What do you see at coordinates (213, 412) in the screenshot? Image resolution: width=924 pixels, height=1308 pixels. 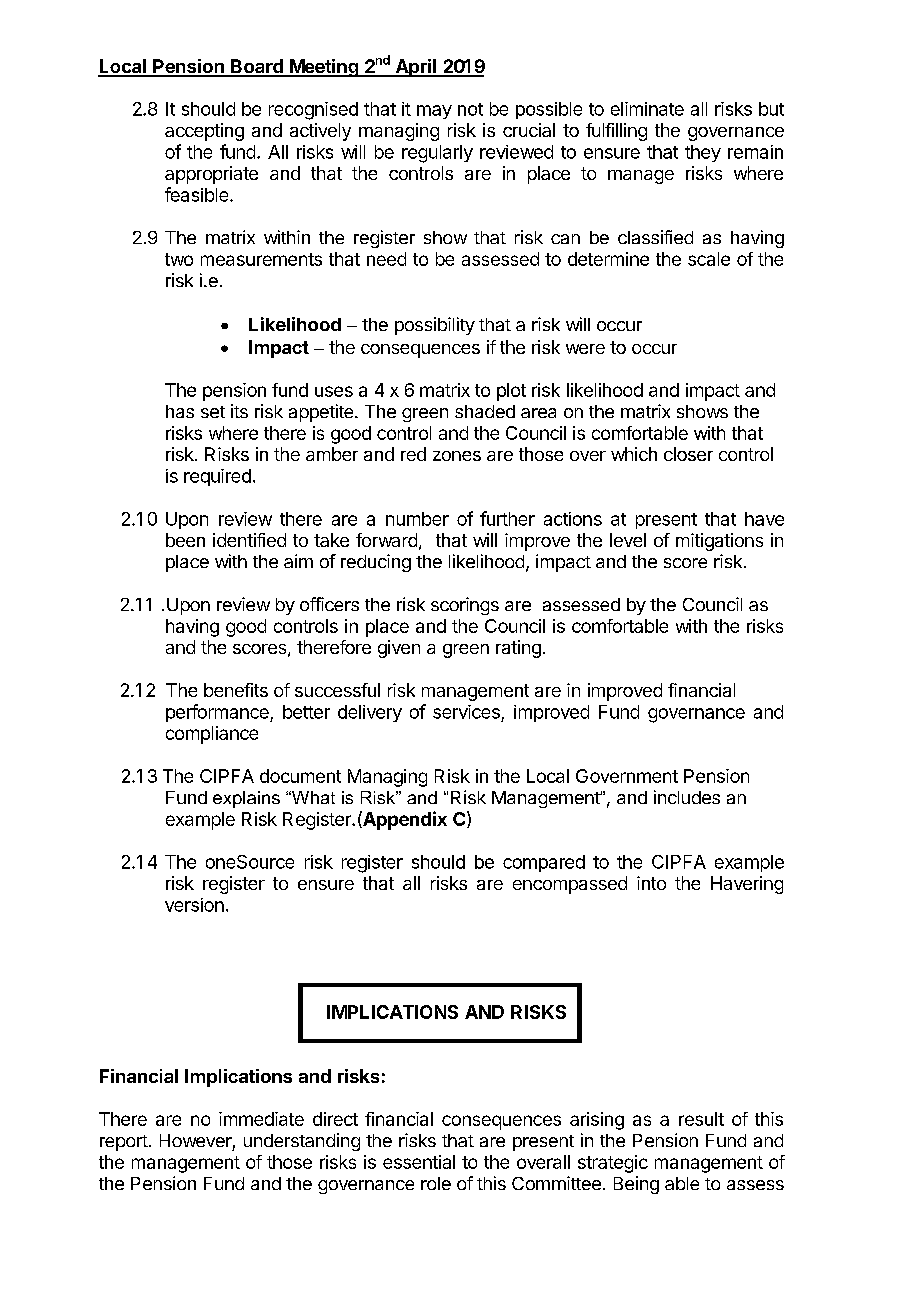 I see `set` at bounding box center [213, 412].
